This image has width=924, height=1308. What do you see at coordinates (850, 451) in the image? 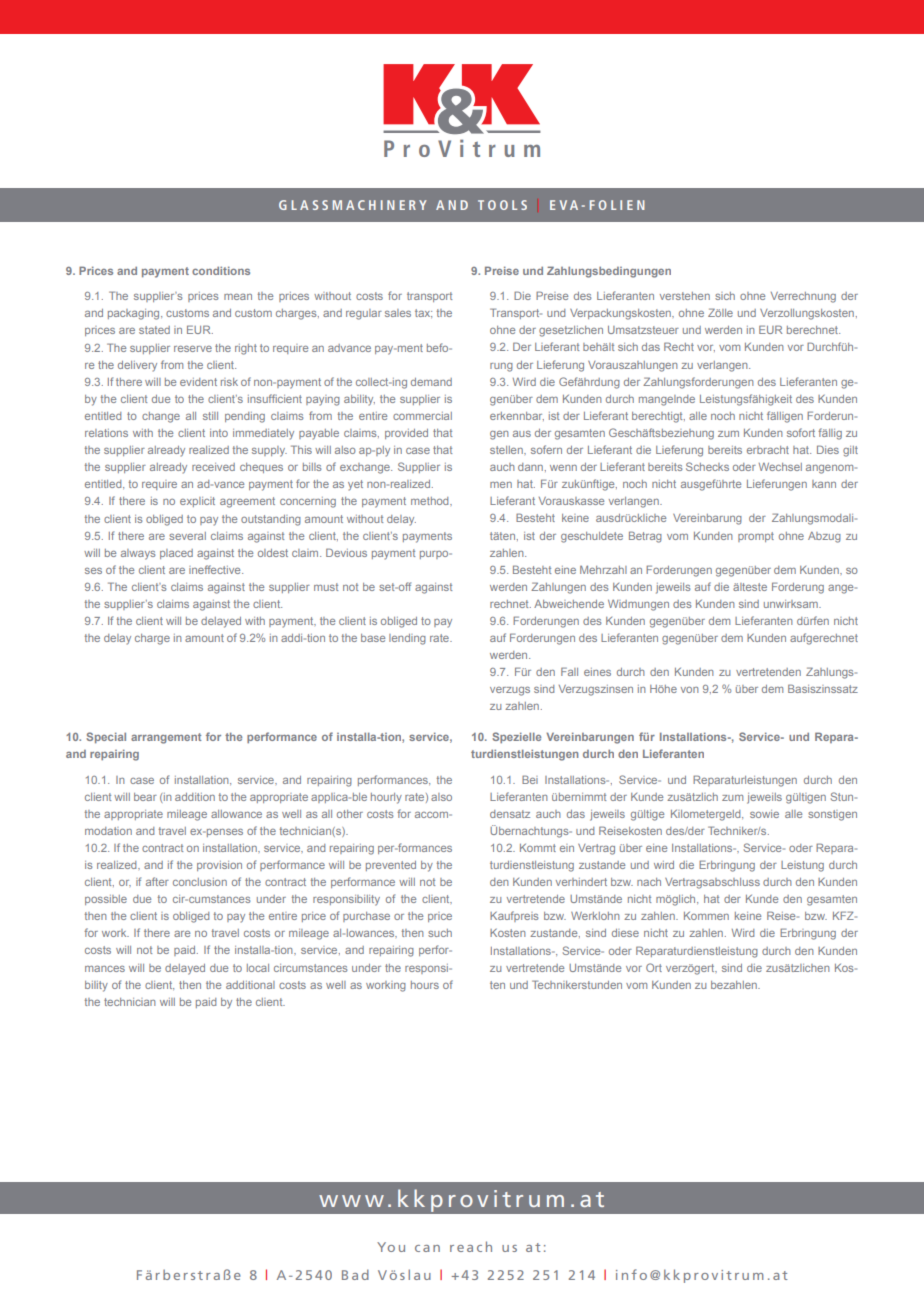
I see `gilt` at bounding box center [850, 451].
